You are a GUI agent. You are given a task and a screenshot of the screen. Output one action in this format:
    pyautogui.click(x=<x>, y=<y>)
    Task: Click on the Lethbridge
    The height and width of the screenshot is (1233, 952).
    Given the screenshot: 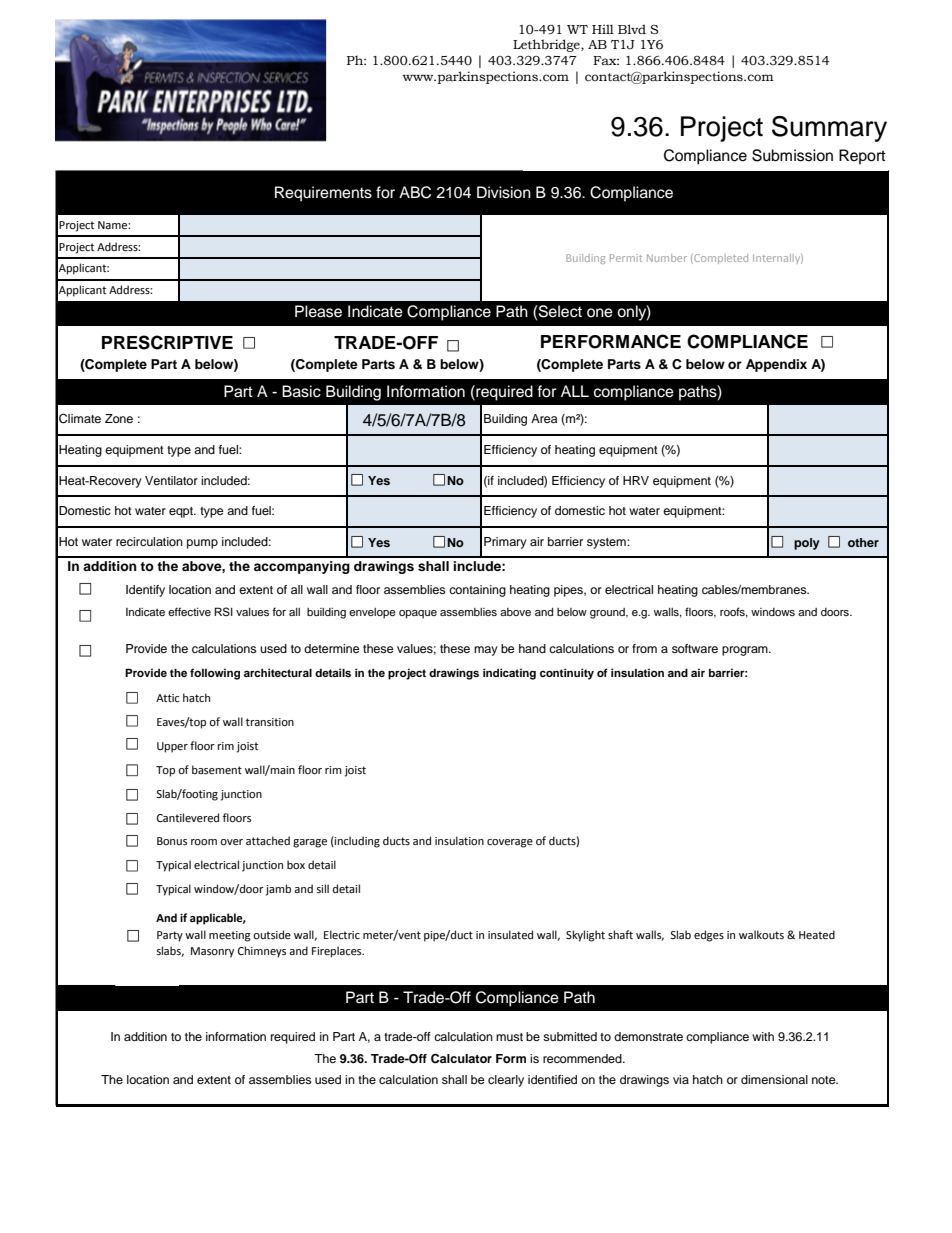 What is the action you would take?
    pyautogui.click(x=547, y=45)
